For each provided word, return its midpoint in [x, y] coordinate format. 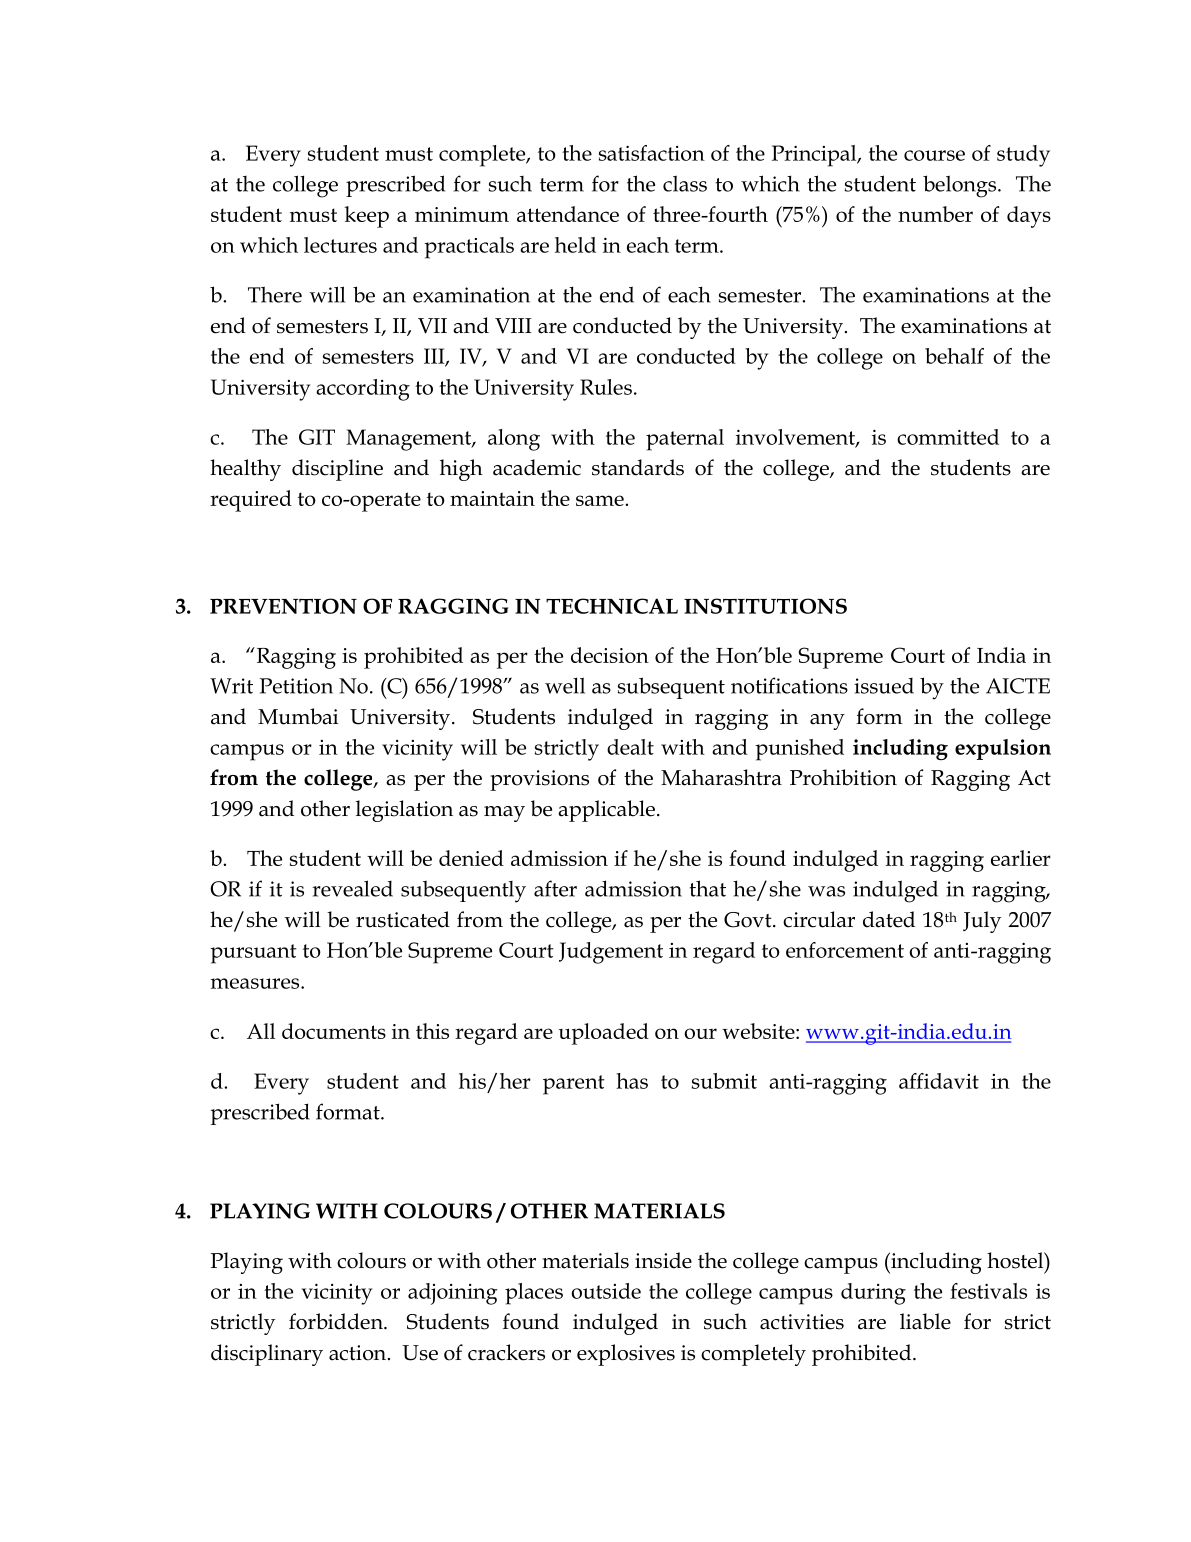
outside [606, 1291]
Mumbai [298, 716]
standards [638, 467]
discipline [337, 470]
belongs [961, 186]
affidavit [939, 1081]
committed [948, 437]
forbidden [337, 1321]
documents [334, 1031]
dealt [630, 747]
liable [925, 1321]
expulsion [1003, 749]
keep [366, 217]
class [685, 183]
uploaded [604, 1034]
